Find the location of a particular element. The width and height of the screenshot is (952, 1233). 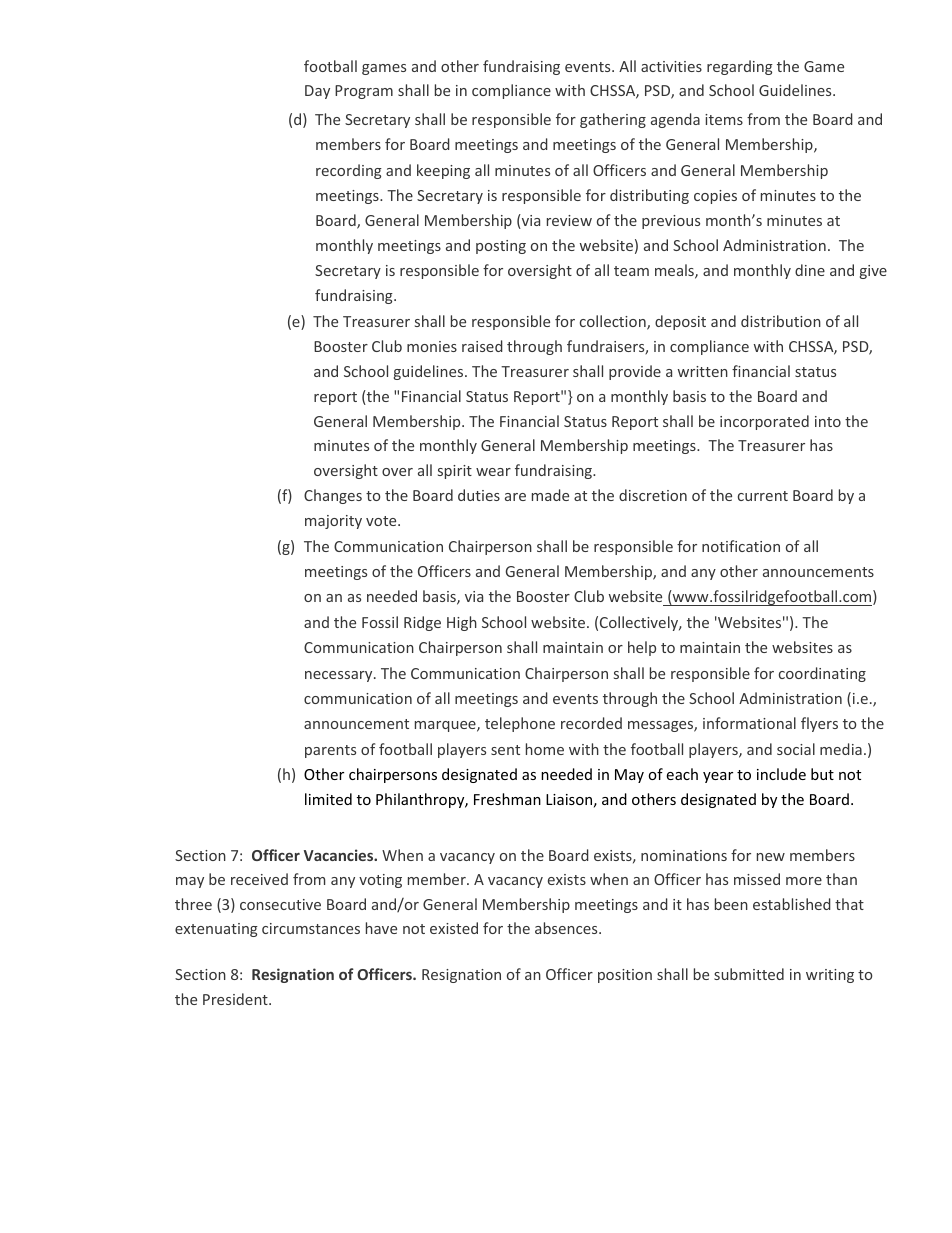

notification is located at coordinates (741, 546).
